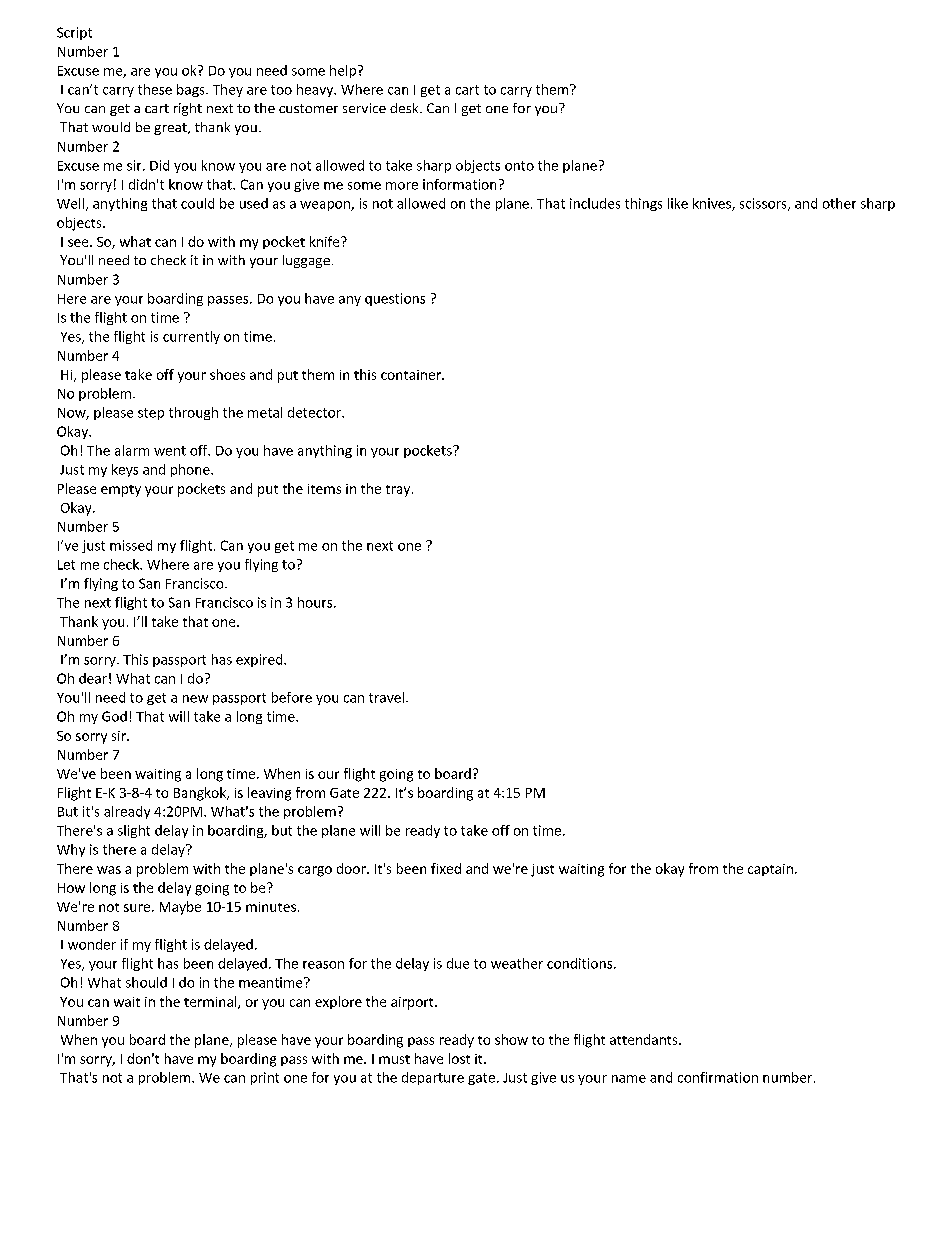 This image has width=952, height=1233. I want to click on desk, so click(405, 108).
